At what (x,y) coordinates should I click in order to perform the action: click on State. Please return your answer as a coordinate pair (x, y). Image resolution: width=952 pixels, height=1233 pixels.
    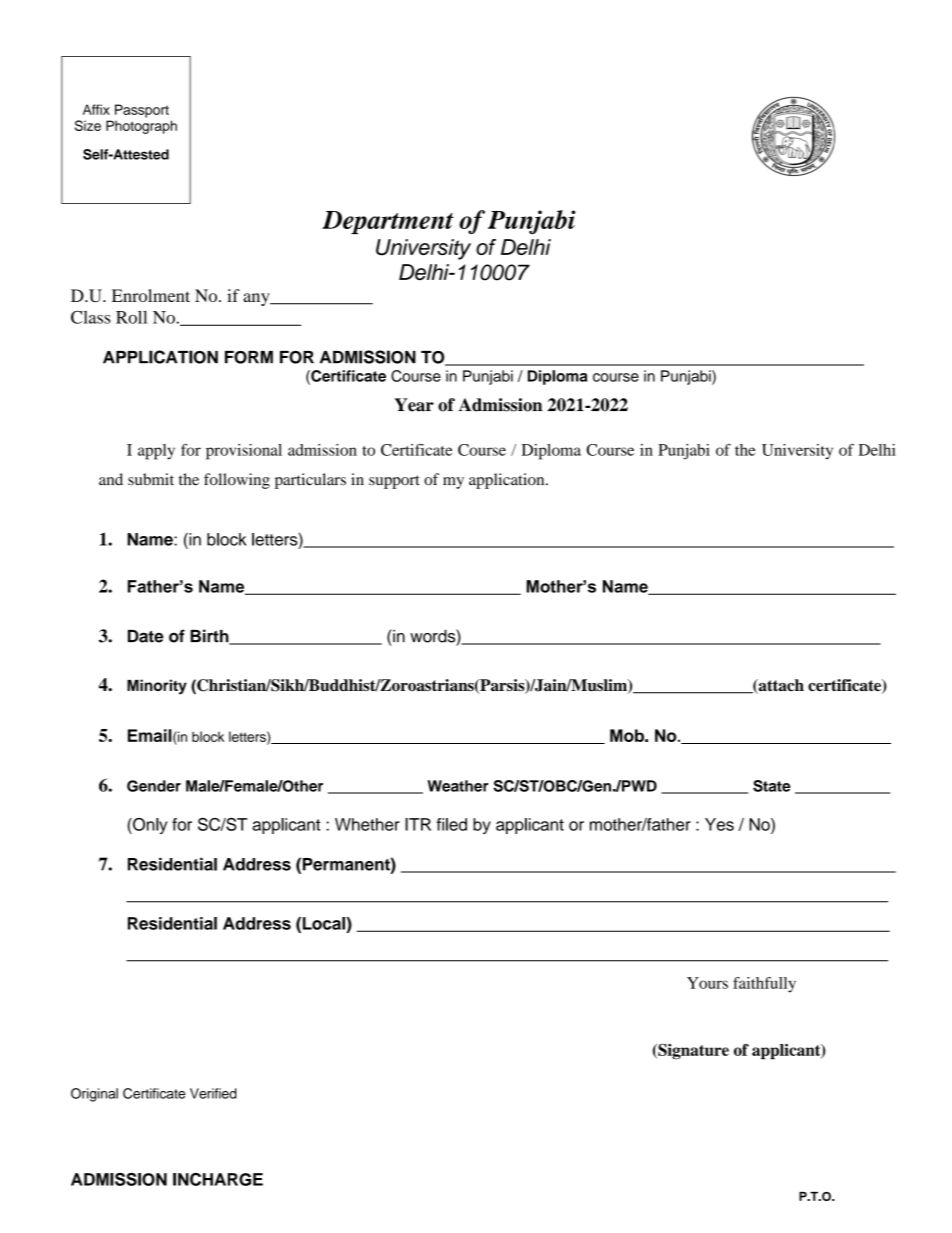
    Looking at the image, I should click on (772, 786).
